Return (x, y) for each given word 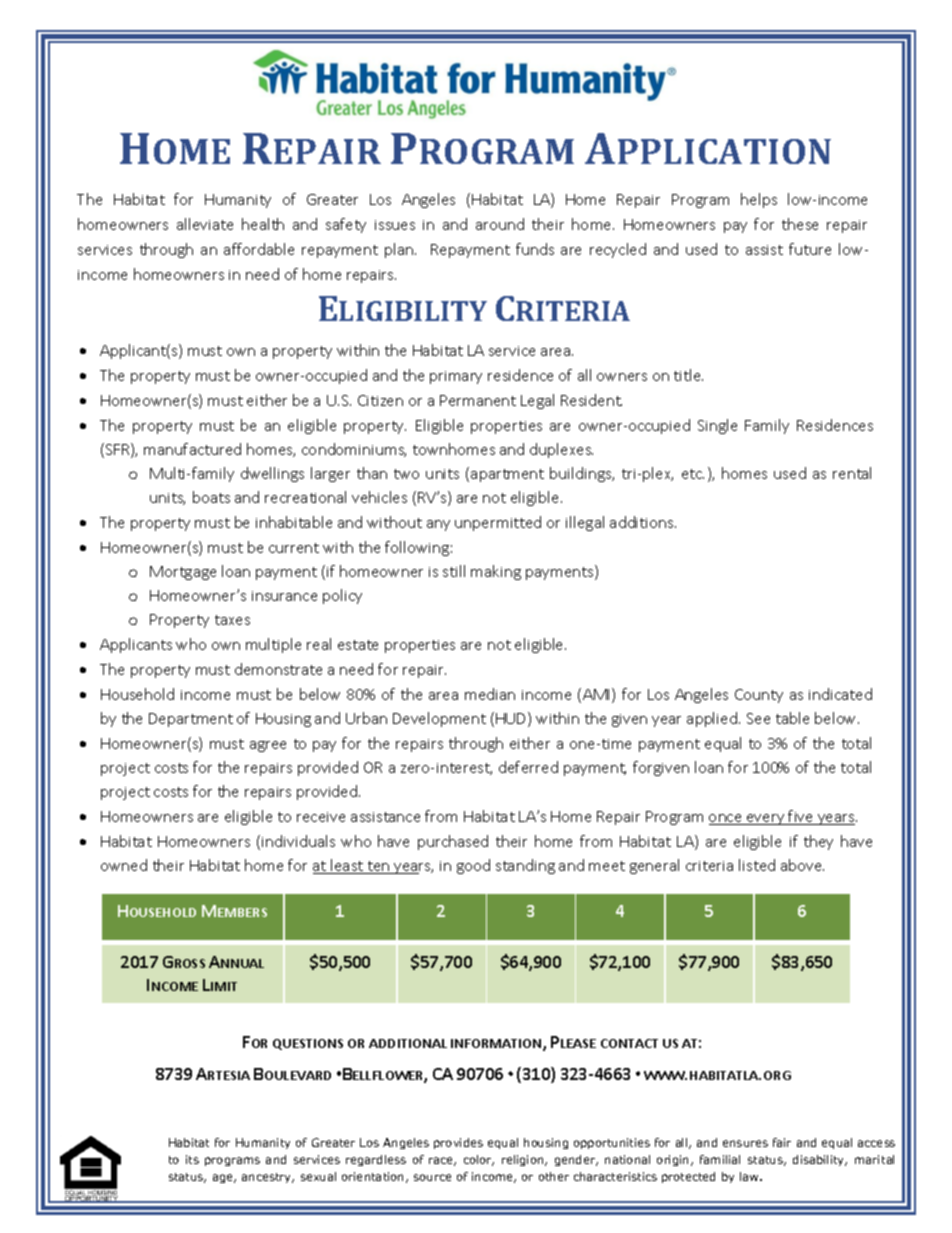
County (759, 696)
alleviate (205, 224)
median (490, 694)
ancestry (268, 1178)
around (500, 224)
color (479, 1160)
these (800, 224)
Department (191, 720)
